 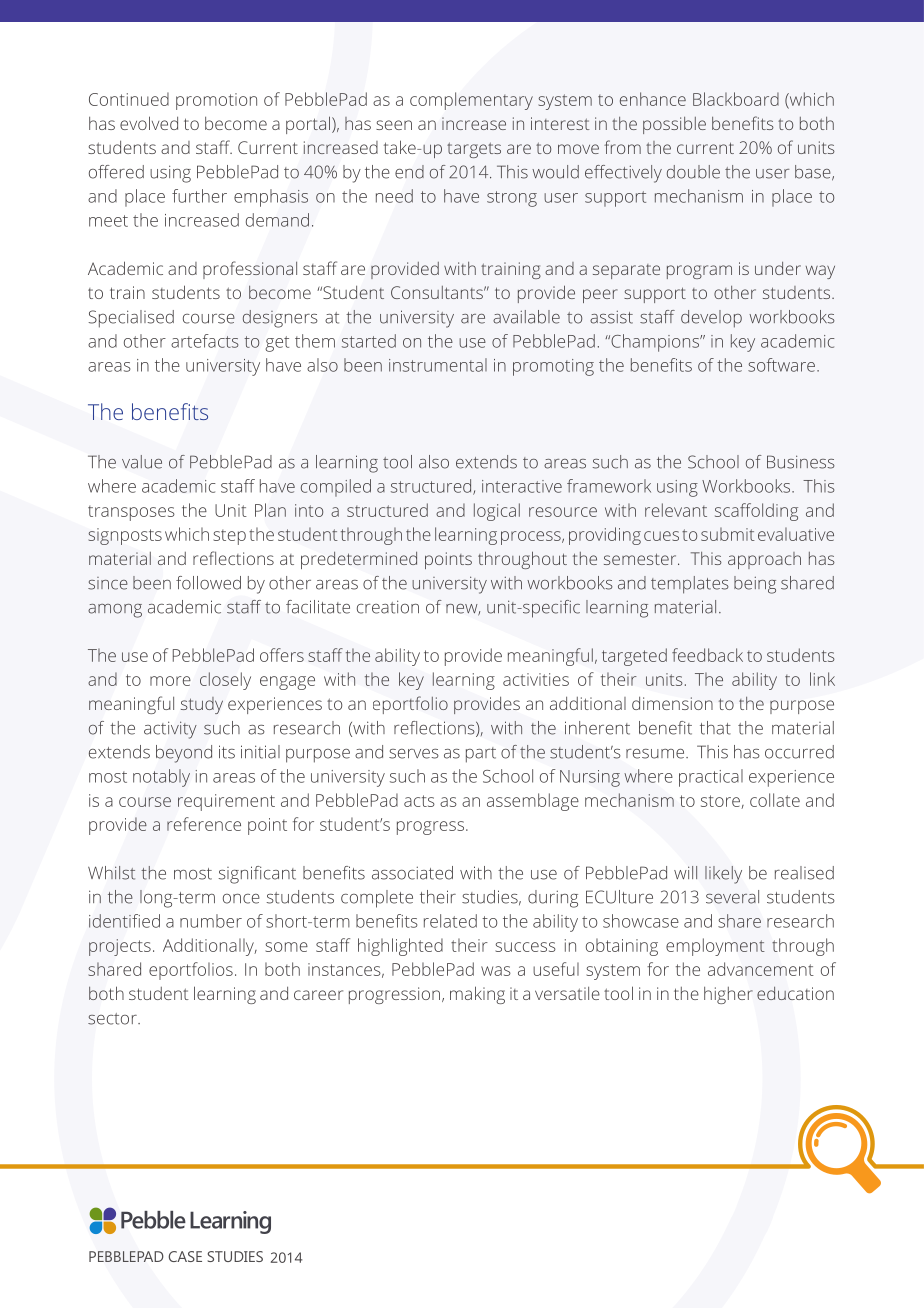 I want to click on notably, so click(x=161, y=778).
